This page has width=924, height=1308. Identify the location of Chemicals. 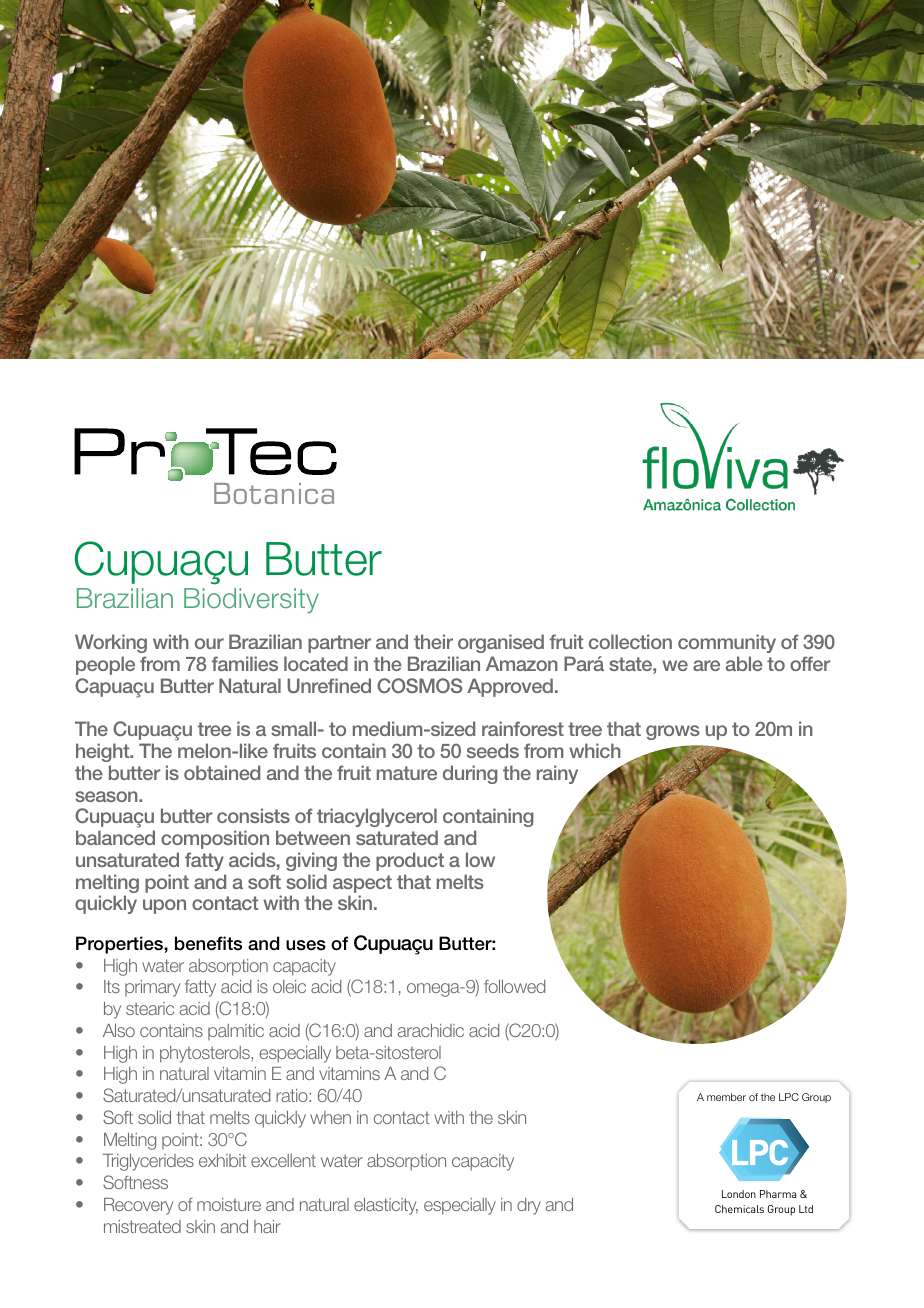
(739, 1209).
